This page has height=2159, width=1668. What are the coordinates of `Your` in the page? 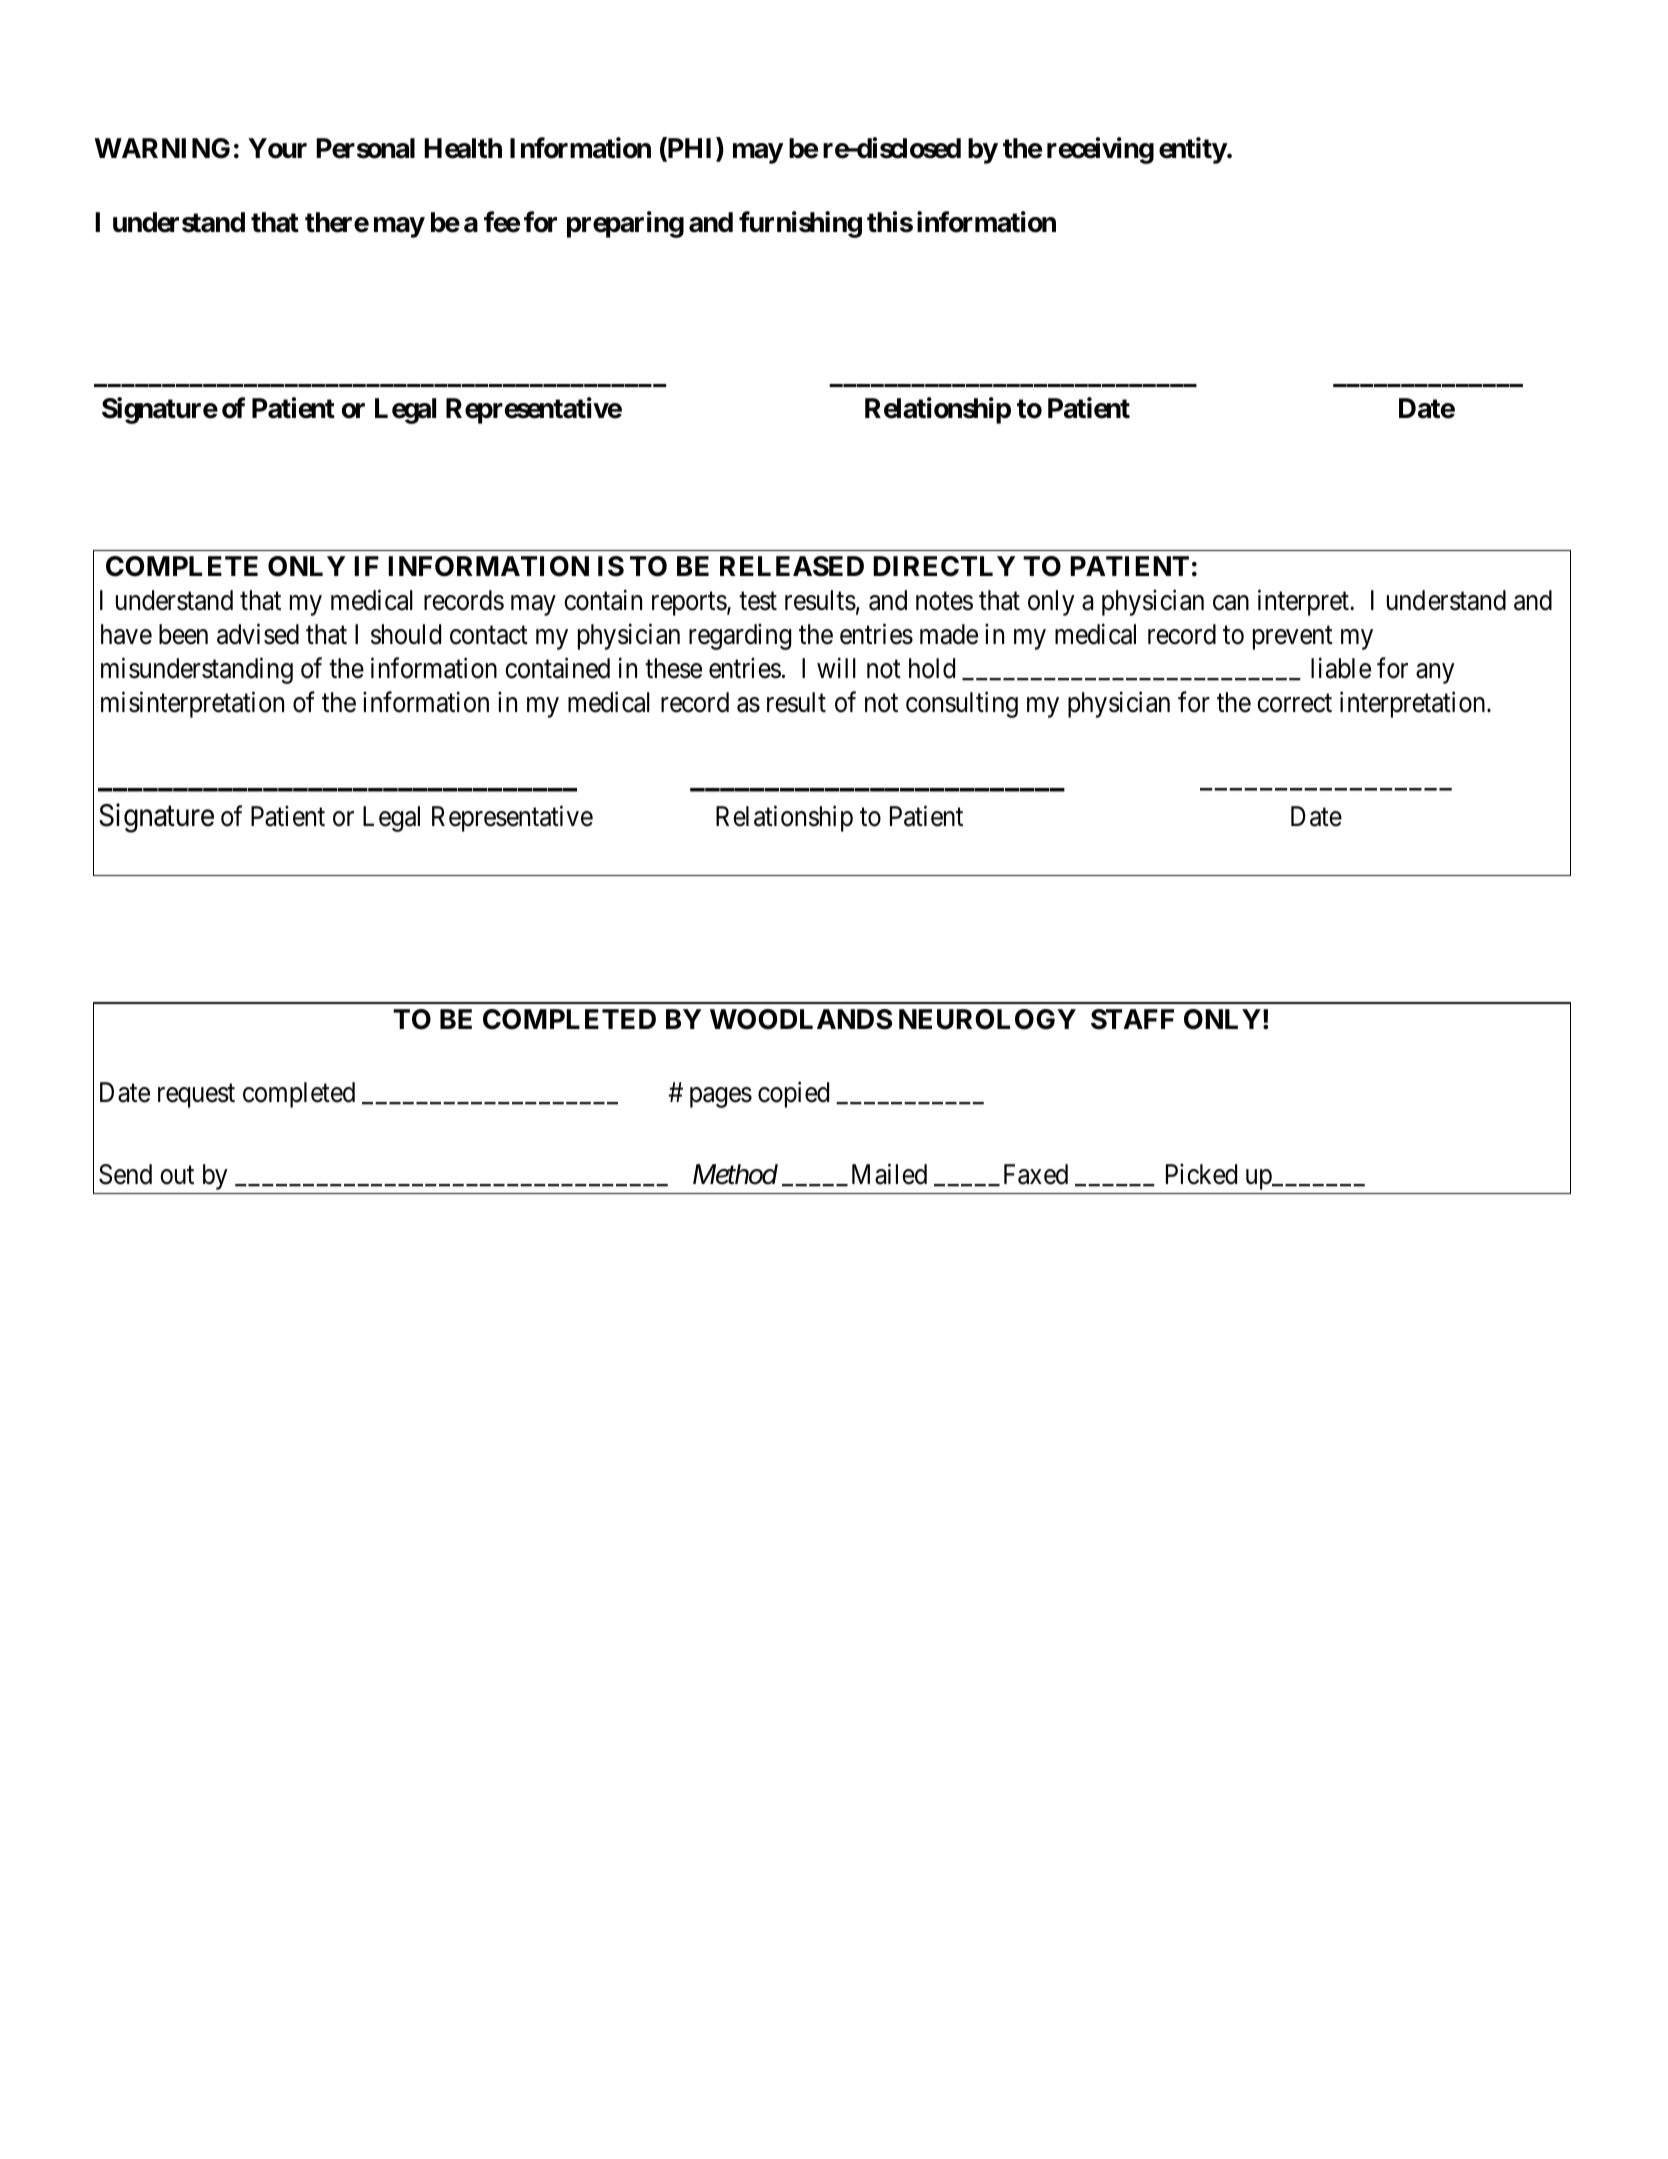 It's located at (277, 148).
